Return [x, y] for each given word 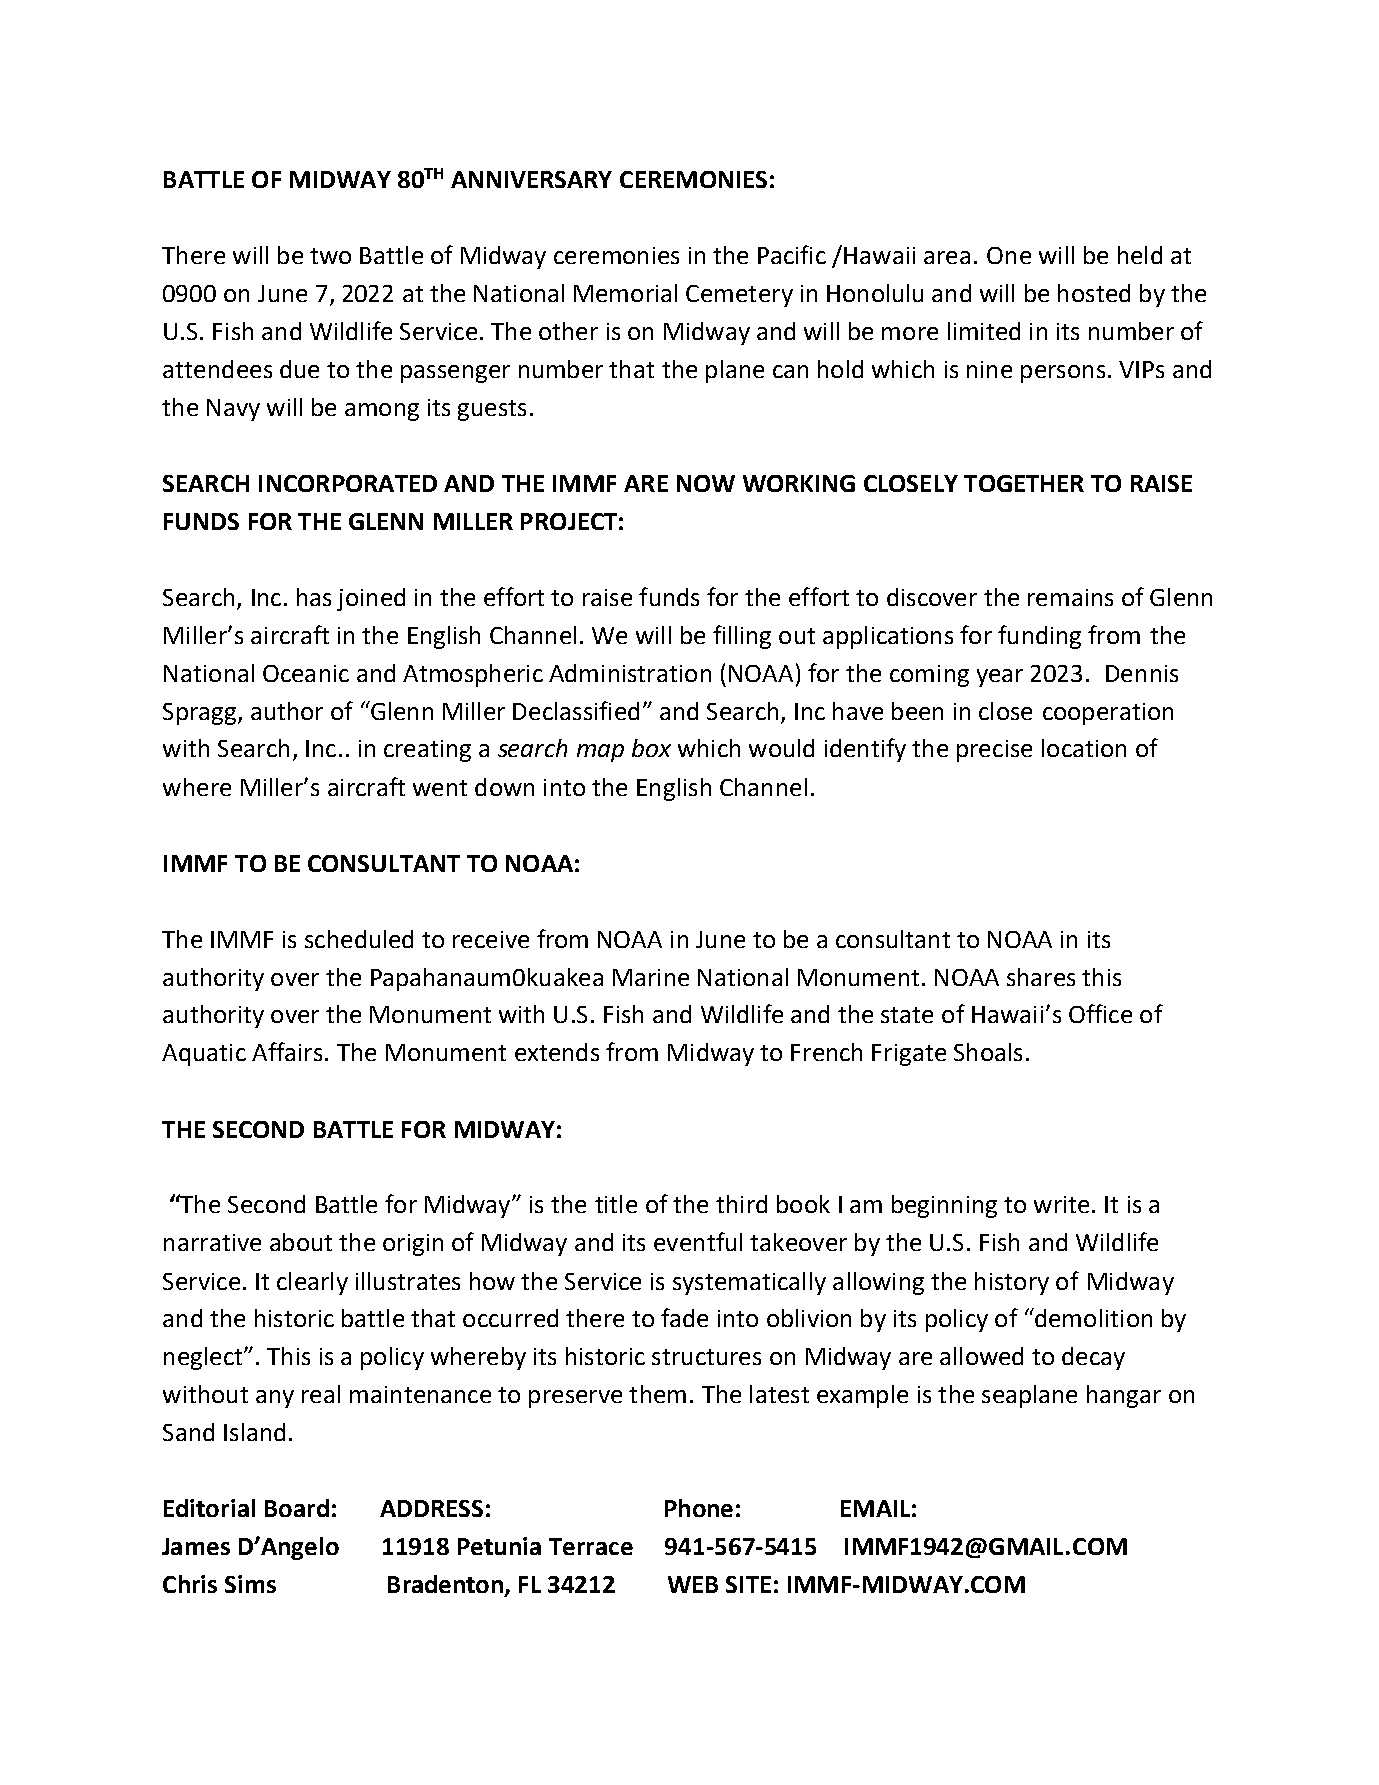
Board [297, 1508]
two [330, 256]
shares [1041, 977]
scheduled [359, 939]
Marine [651, 977]
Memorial [625, 293]
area [947, 257]
